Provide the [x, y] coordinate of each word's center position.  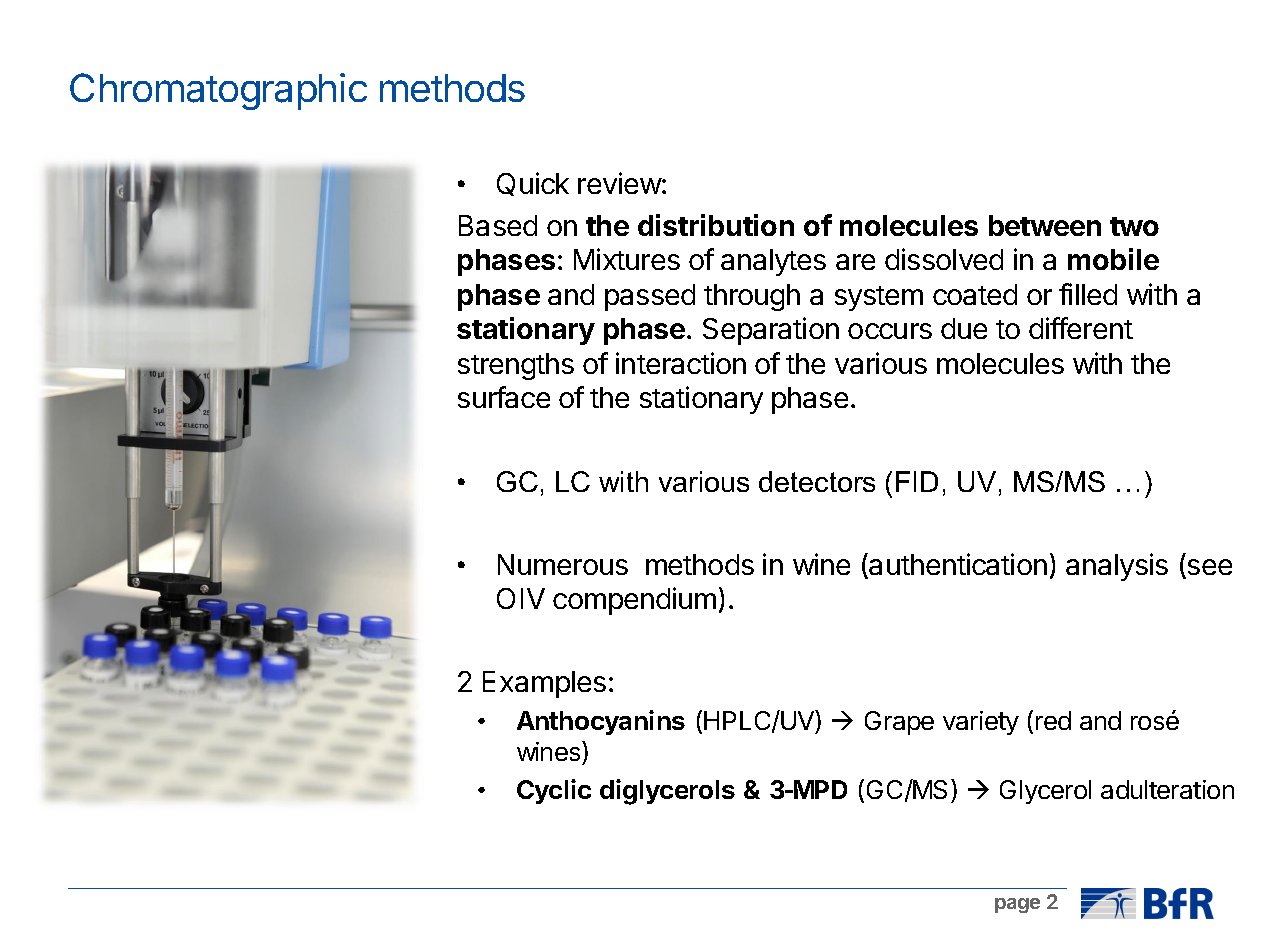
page [1017, 905]
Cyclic [554, 791]
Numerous [563, 564]
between [1045, 225]
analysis [1117, 567]
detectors [817, 481]
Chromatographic [218, 91]
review [620, 183]
